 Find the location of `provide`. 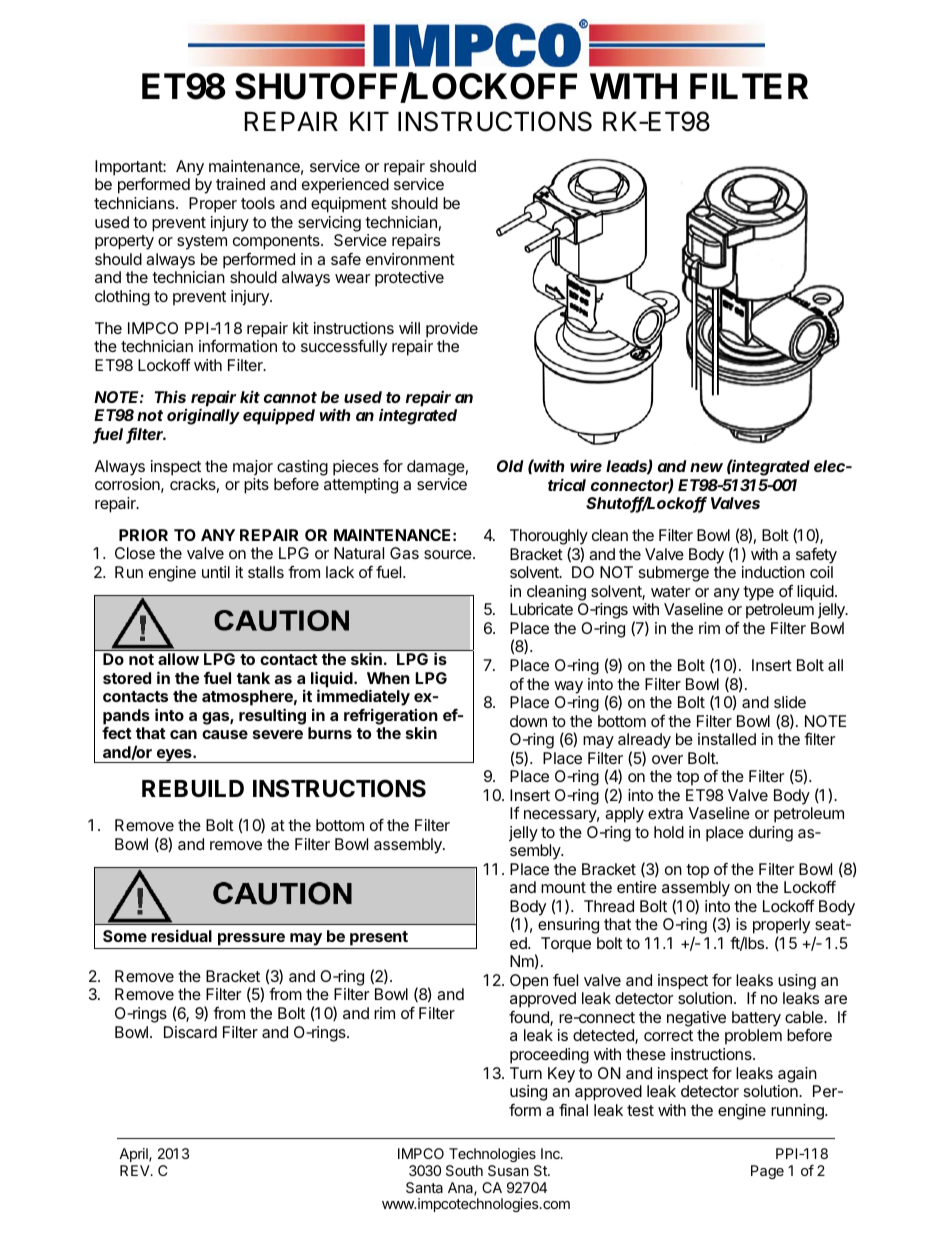

provide is located at coordinates (452, 330).
